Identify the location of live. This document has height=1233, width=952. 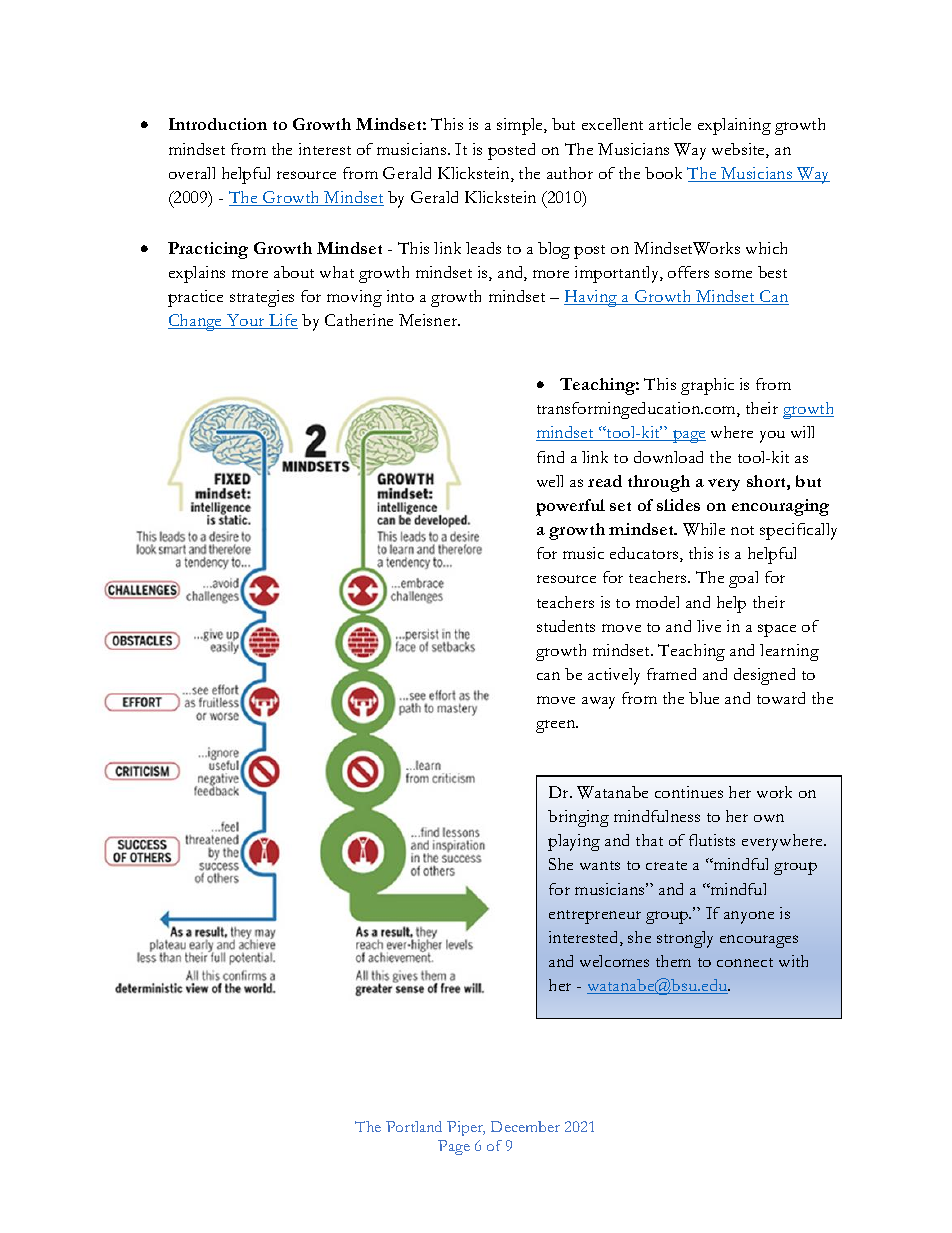
(709, 626).
